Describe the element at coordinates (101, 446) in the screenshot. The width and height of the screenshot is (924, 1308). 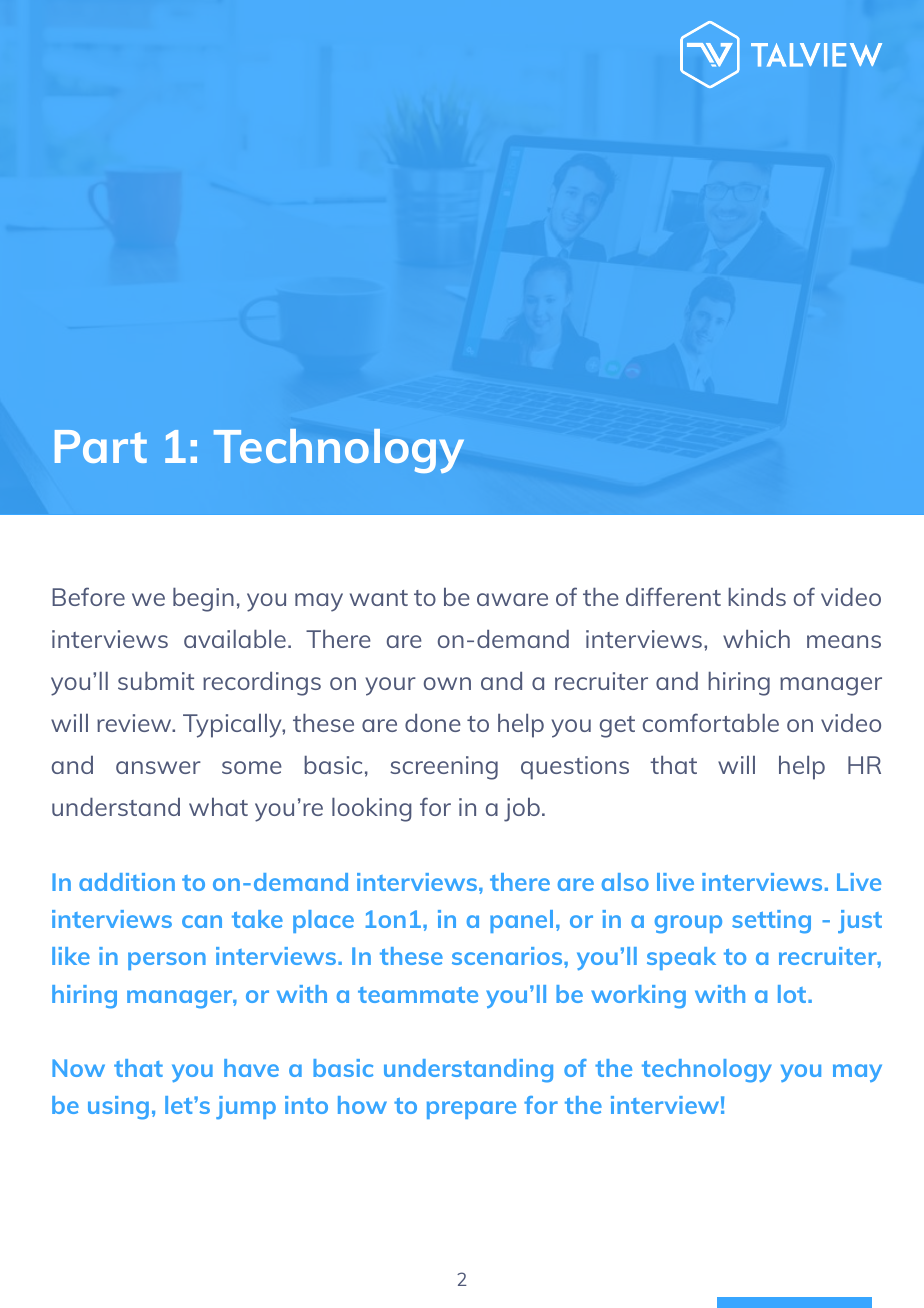
I see `Part` at that location.
